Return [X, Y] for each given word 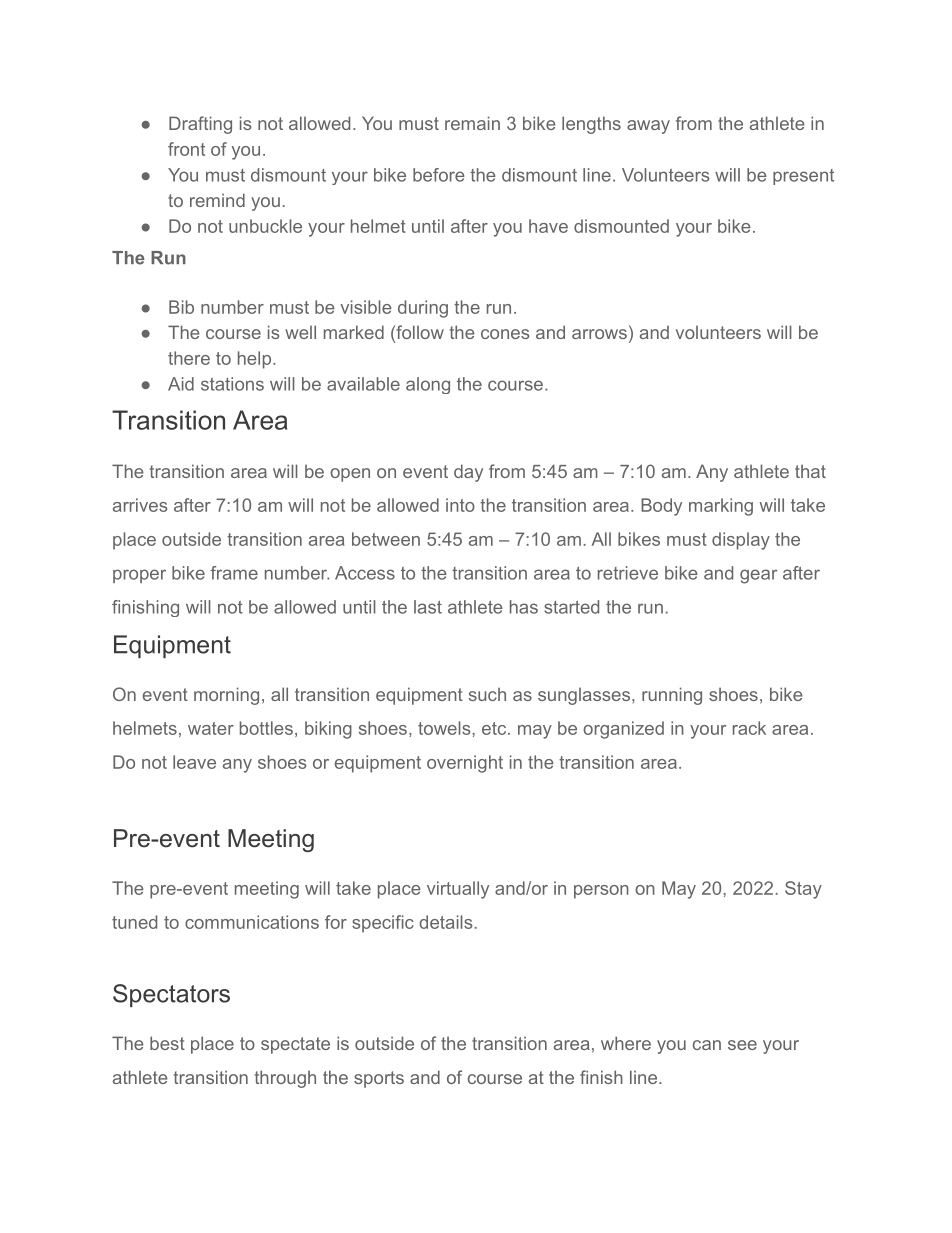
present [803, 177]
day [468, 473]
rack [749, 728]
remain [472, 123]
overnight [465, 764]
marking [721, 507]
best [167, 1043]
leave [194, 762]
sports [379, 1079]
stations [232, 384]
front [186, 149]
